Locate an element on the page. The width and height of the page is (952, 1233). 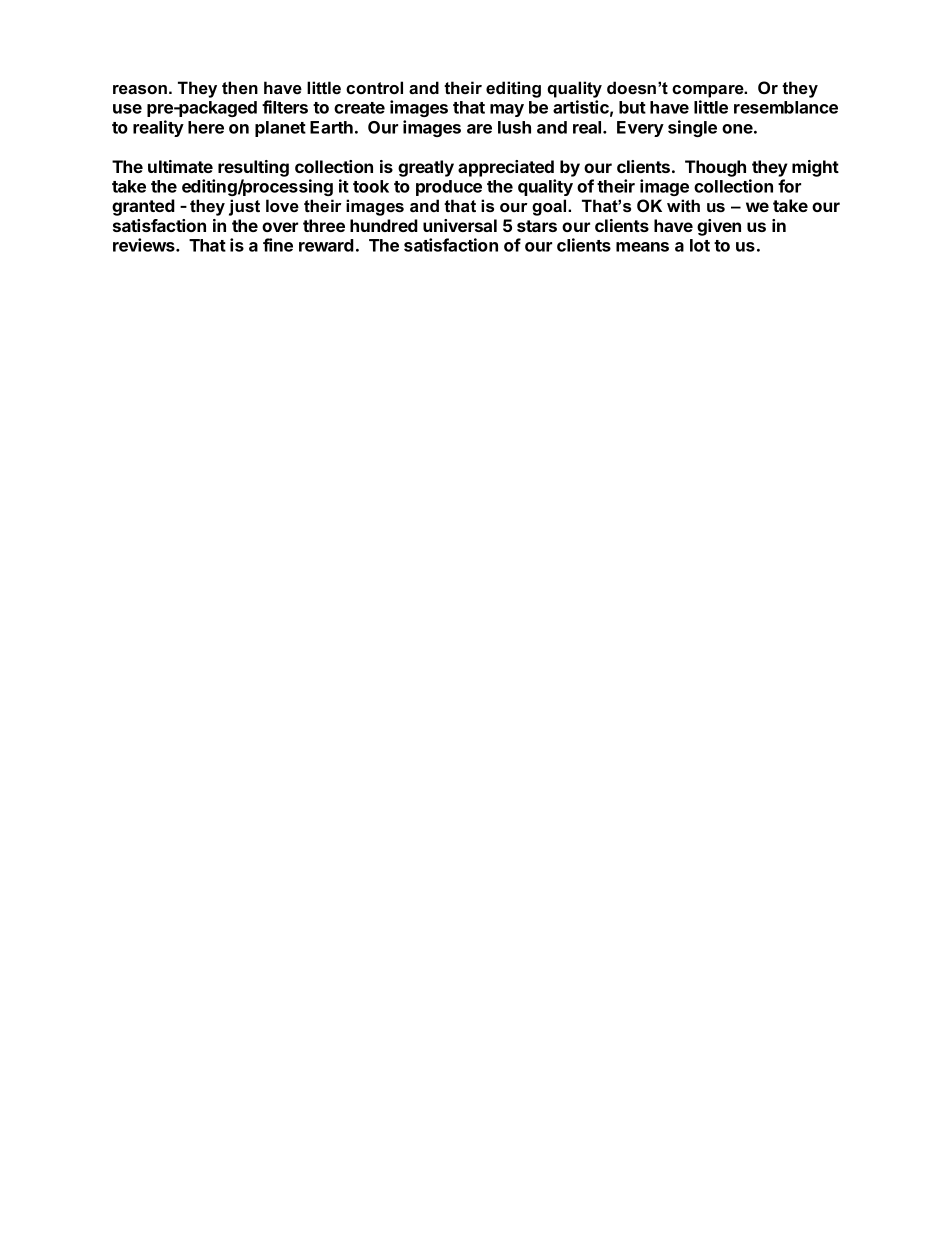
reviews is located at coordinates (145, 245).
